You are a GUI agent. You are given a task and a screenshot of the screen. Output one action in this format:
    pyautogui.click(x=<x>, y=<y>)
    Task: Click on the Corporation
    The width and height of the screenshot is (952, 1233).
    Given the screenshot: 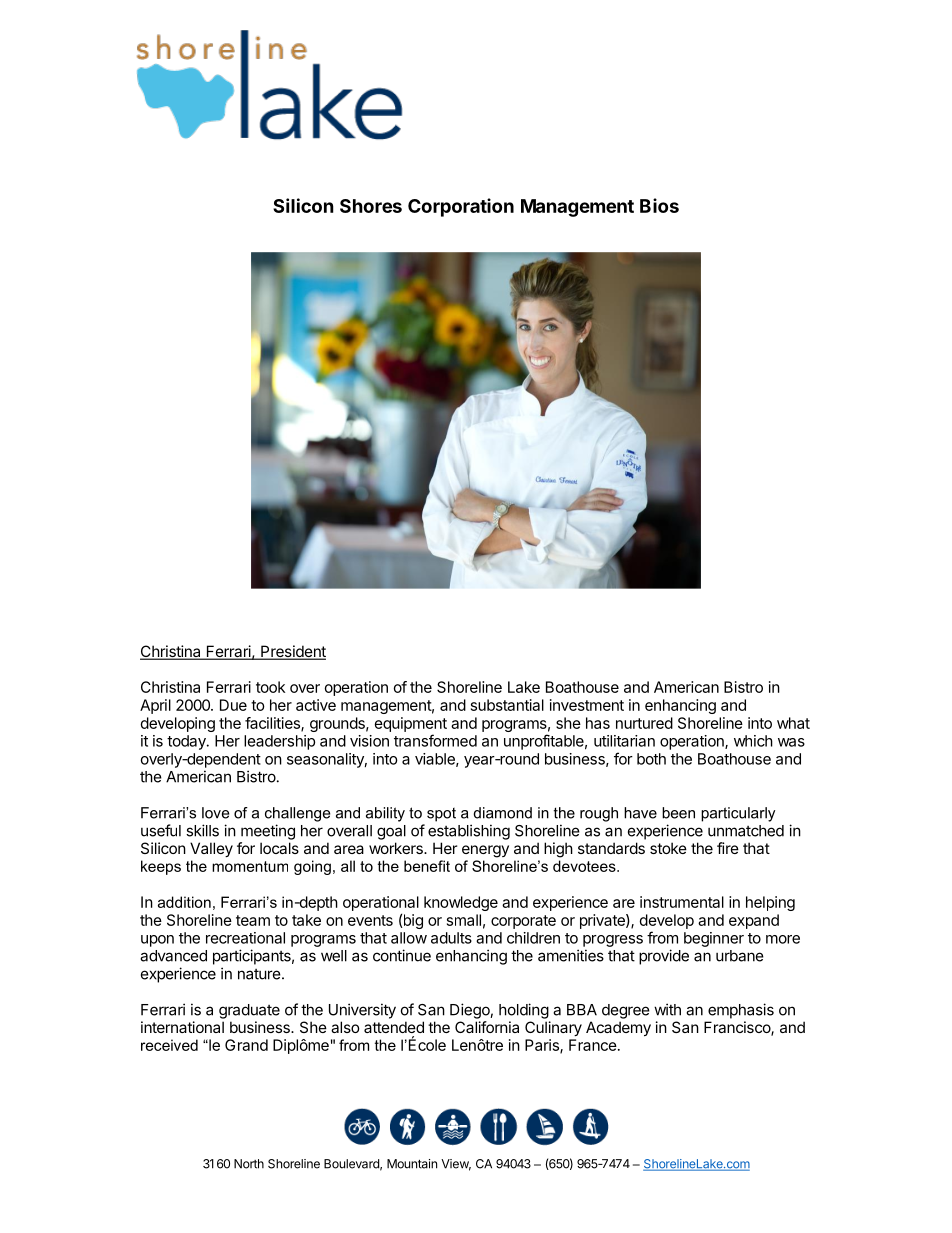 What is the action you would take?
    pyautogui.click(x=461, y=207)
